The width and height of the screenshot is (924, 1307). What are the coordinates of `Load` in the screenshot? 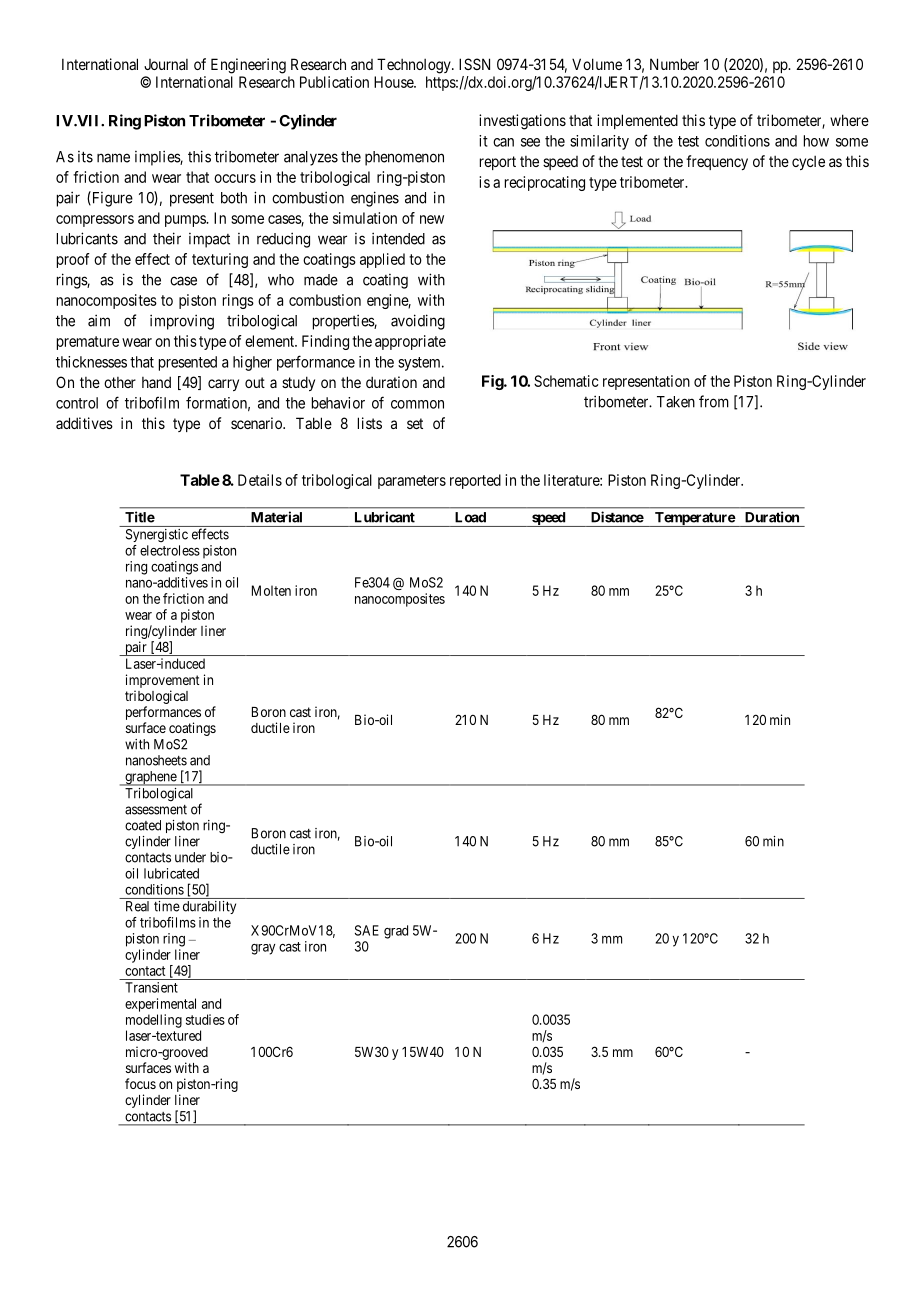 It's located at (471, 517).
